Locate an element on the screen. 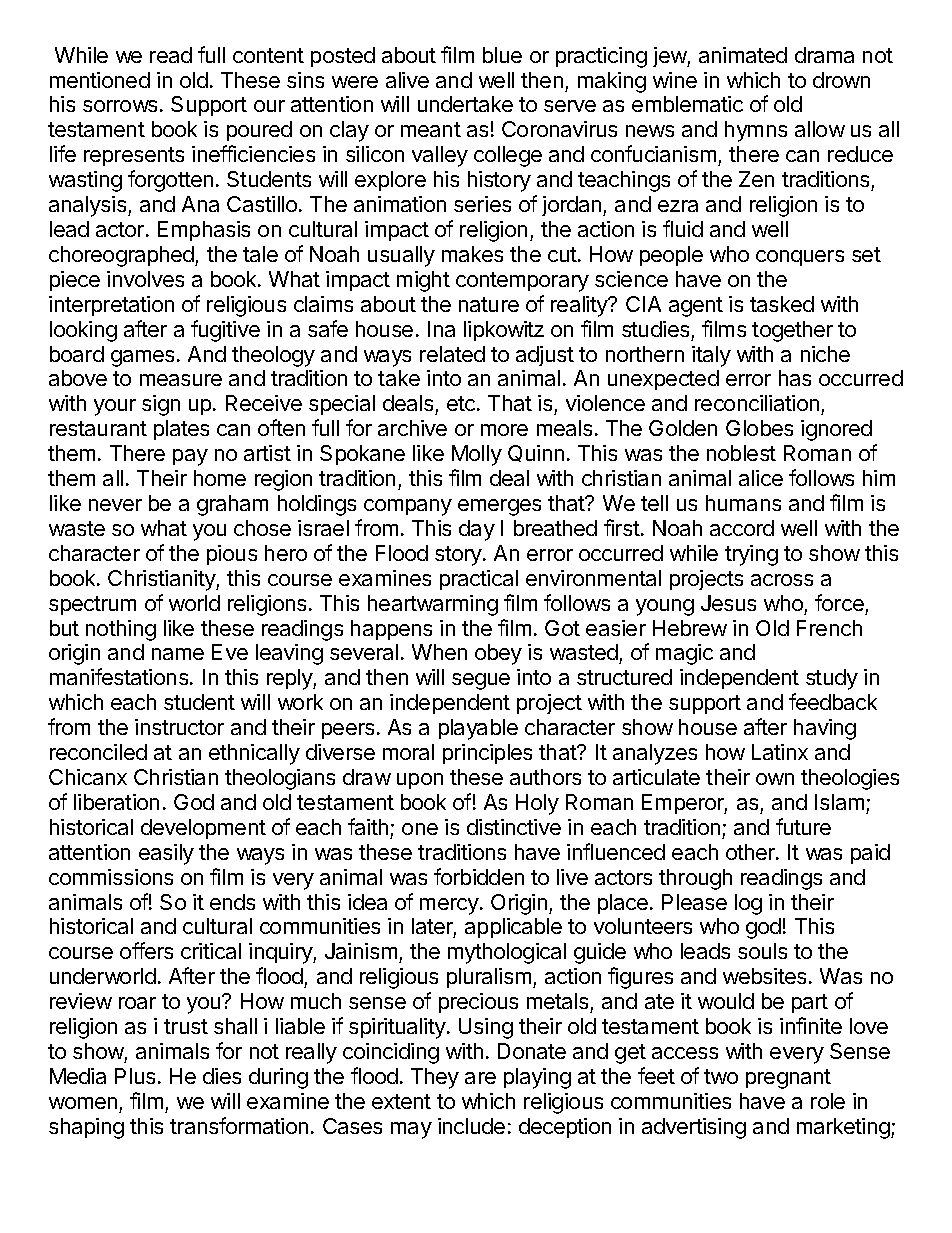  drown is located at coordinates (841, 80).
